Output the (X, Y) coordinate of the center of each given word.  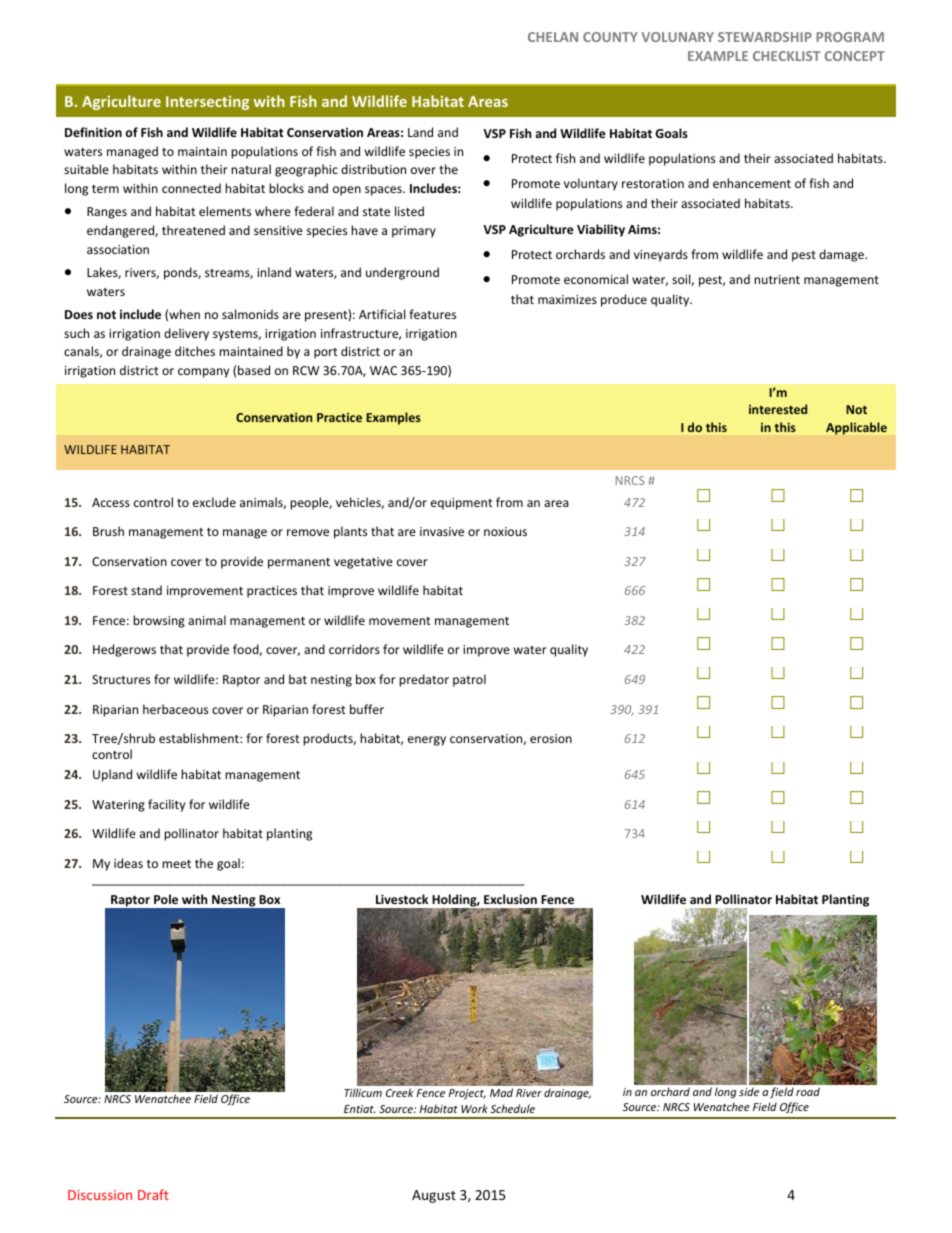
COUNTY (610, 37)
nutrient (777, 279)
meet (176, 864)
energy (427, 741)
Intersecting (207, 103)
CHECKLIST (786, 56)
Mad (501, 1092)
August (434, 1196)
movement (400, 621)
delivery (186, 334)
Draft (153, 1194)
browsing (159, 621)
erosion (551, 738)
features (432, 314)
